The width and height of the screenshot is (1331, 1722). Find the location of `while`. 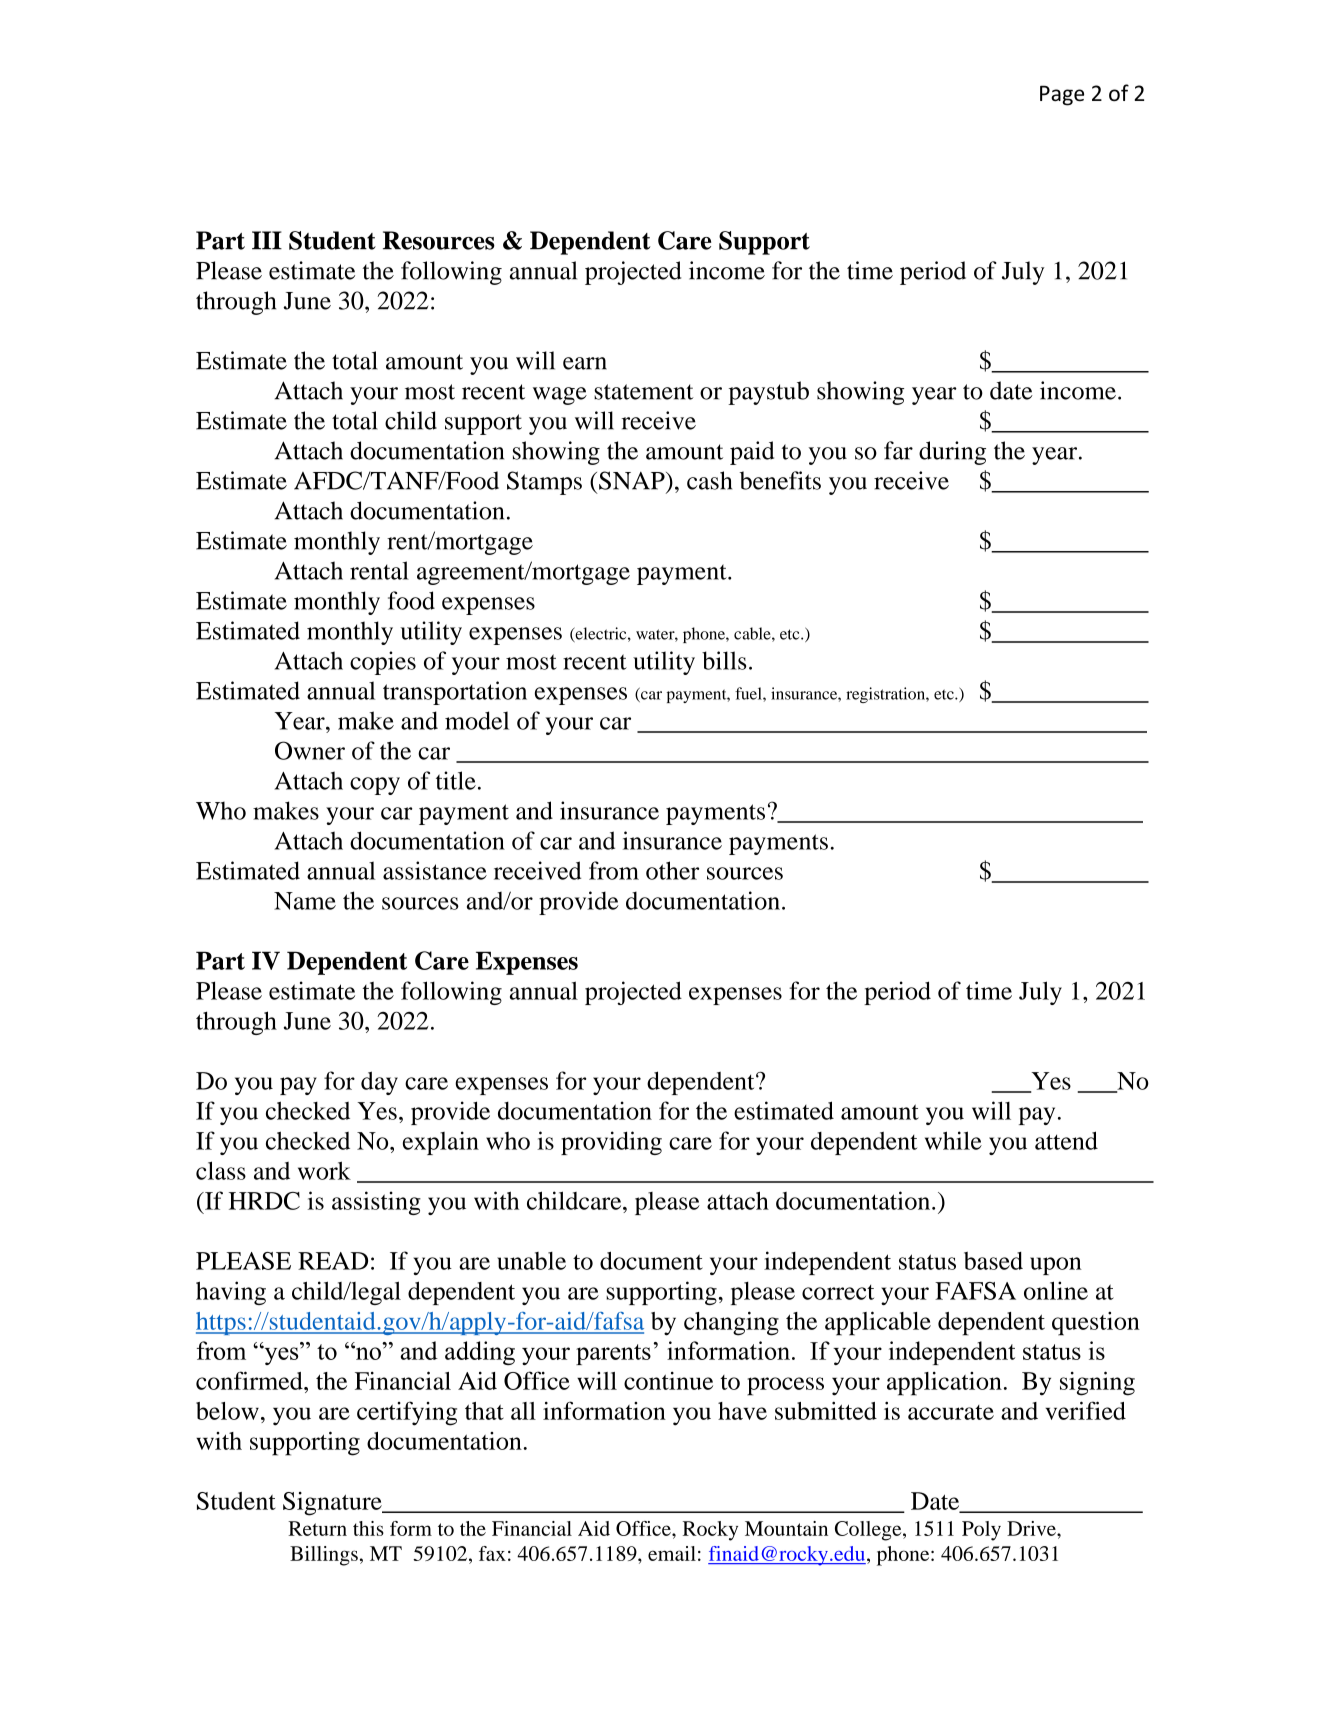

while is located at coordinates (953, 1140).
